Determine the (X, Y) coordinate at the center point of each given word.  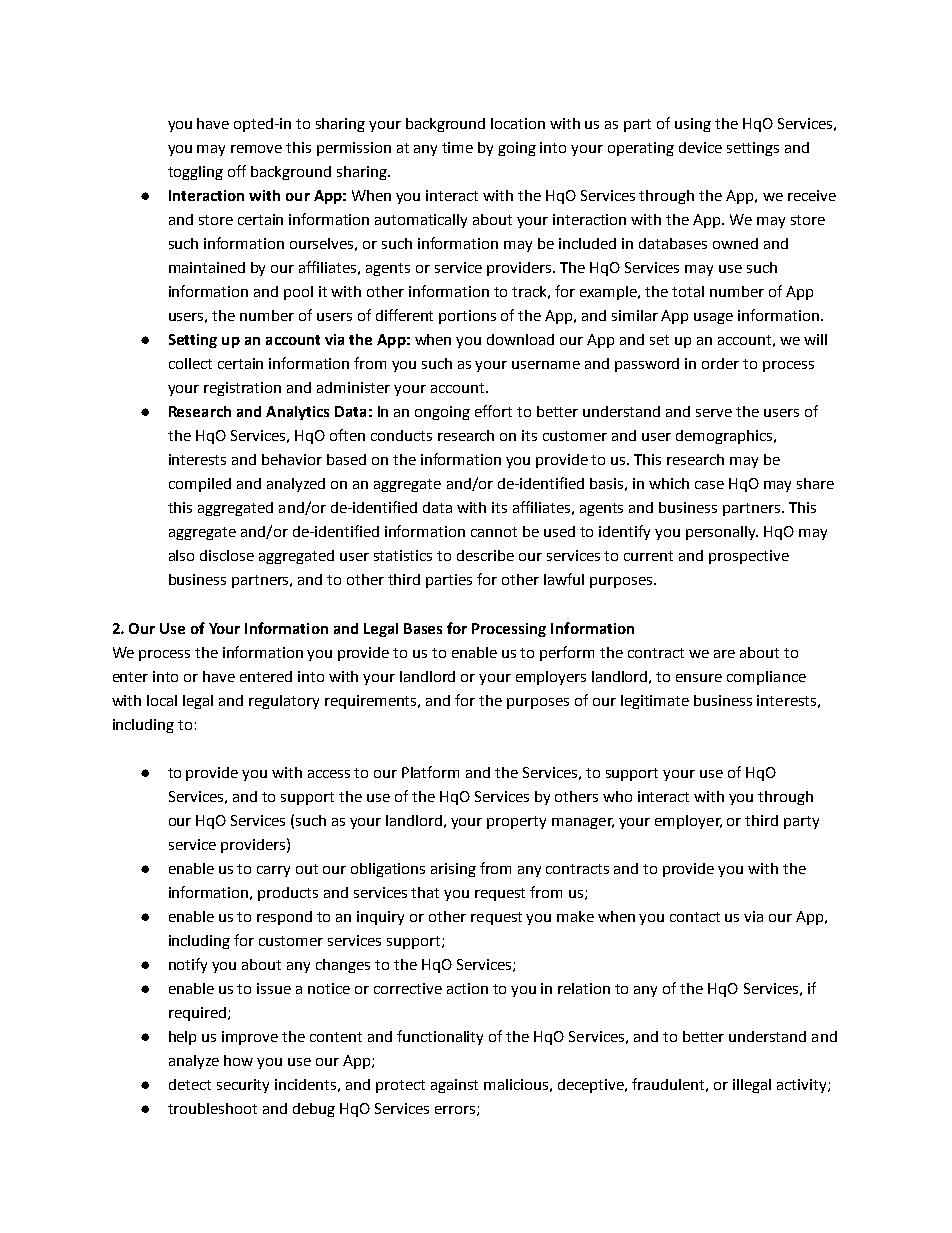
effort (493, 411)
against (454, 1086)
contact (695, 917)
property (516, 822)
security (243, 1086)
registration (242, 389)
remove (256, 149)
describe (485, 555)
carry (273, 871)
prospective (749, 557)
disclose (227, 555)
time (457, 147)
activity (803, 1086)
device (700, 147)
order (720, 363)
